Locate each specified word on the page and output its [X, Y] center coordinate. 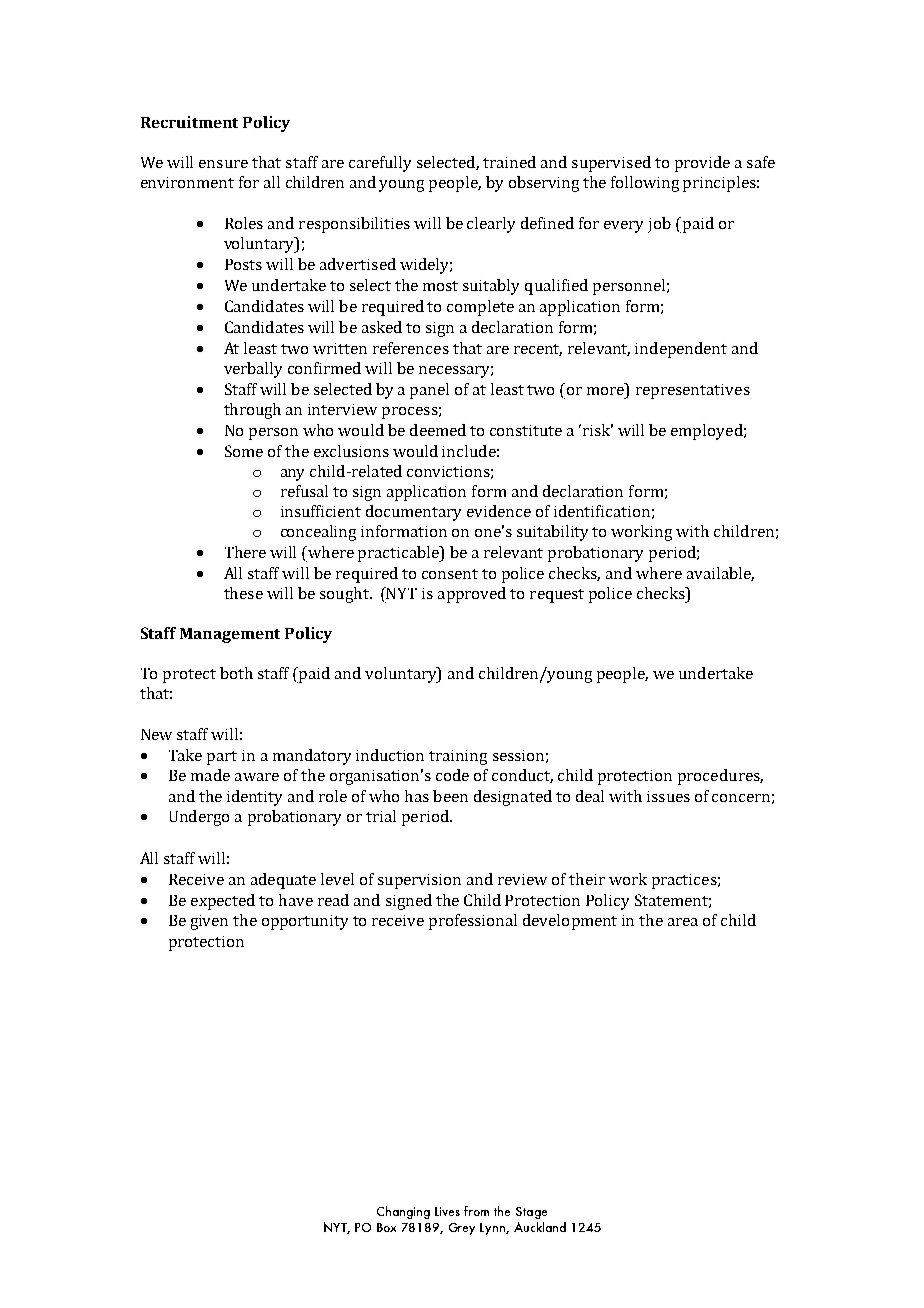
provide [702, 164]
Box [386, 1227]
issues [668, 796]
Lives [447, 1211]
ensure [223, 164]
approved [472, 595]
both [236, 673]
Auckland [540, 1227]
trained [509, 162]
